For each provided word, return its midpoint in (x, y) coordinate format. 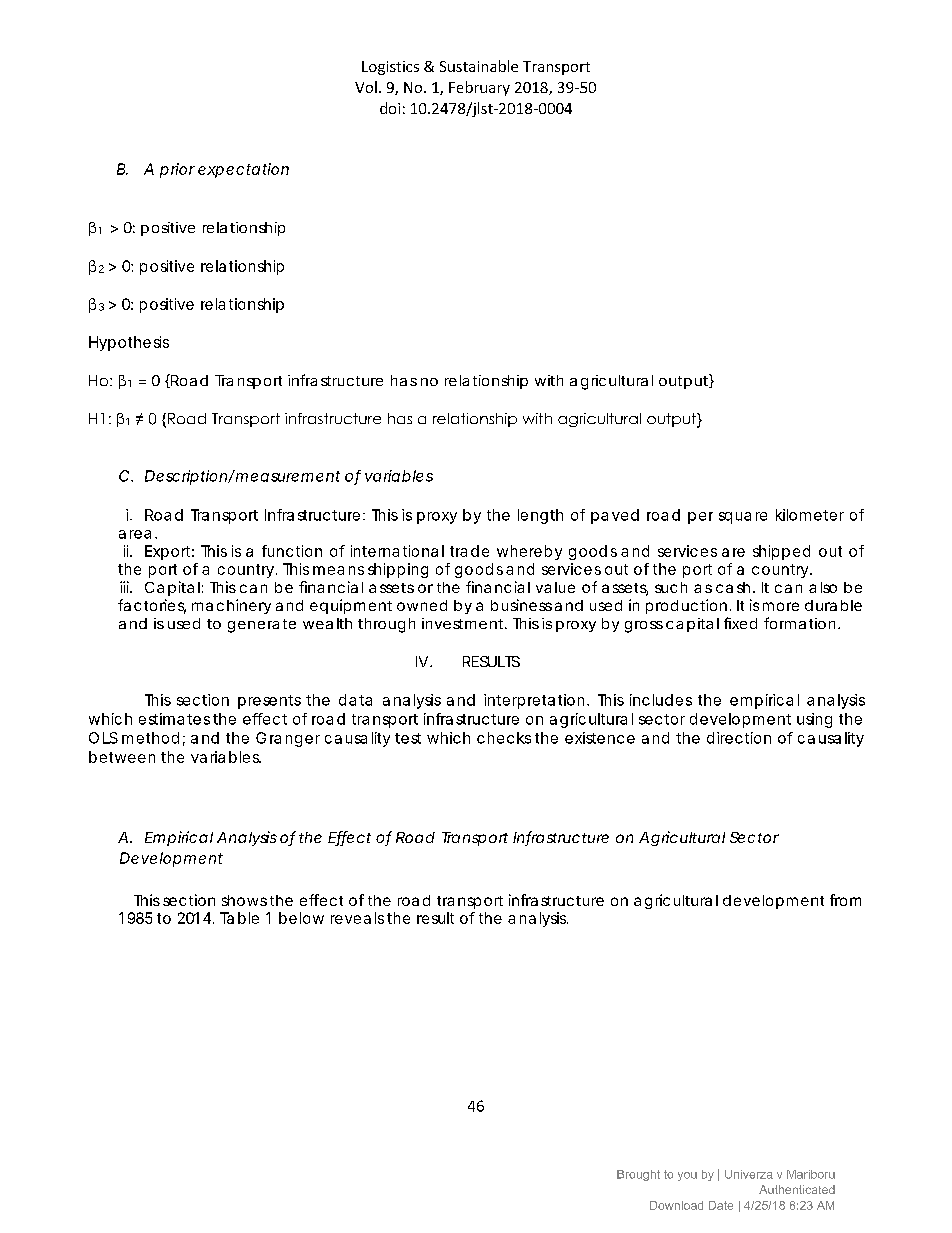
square (743, 518)
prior (177, 170)
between (122, 757)
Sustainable (479, 66)
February (479, 88)
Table (239, 918)
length (540, 516)
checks (504, 738)
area (135, 534)
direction (739, 738)
